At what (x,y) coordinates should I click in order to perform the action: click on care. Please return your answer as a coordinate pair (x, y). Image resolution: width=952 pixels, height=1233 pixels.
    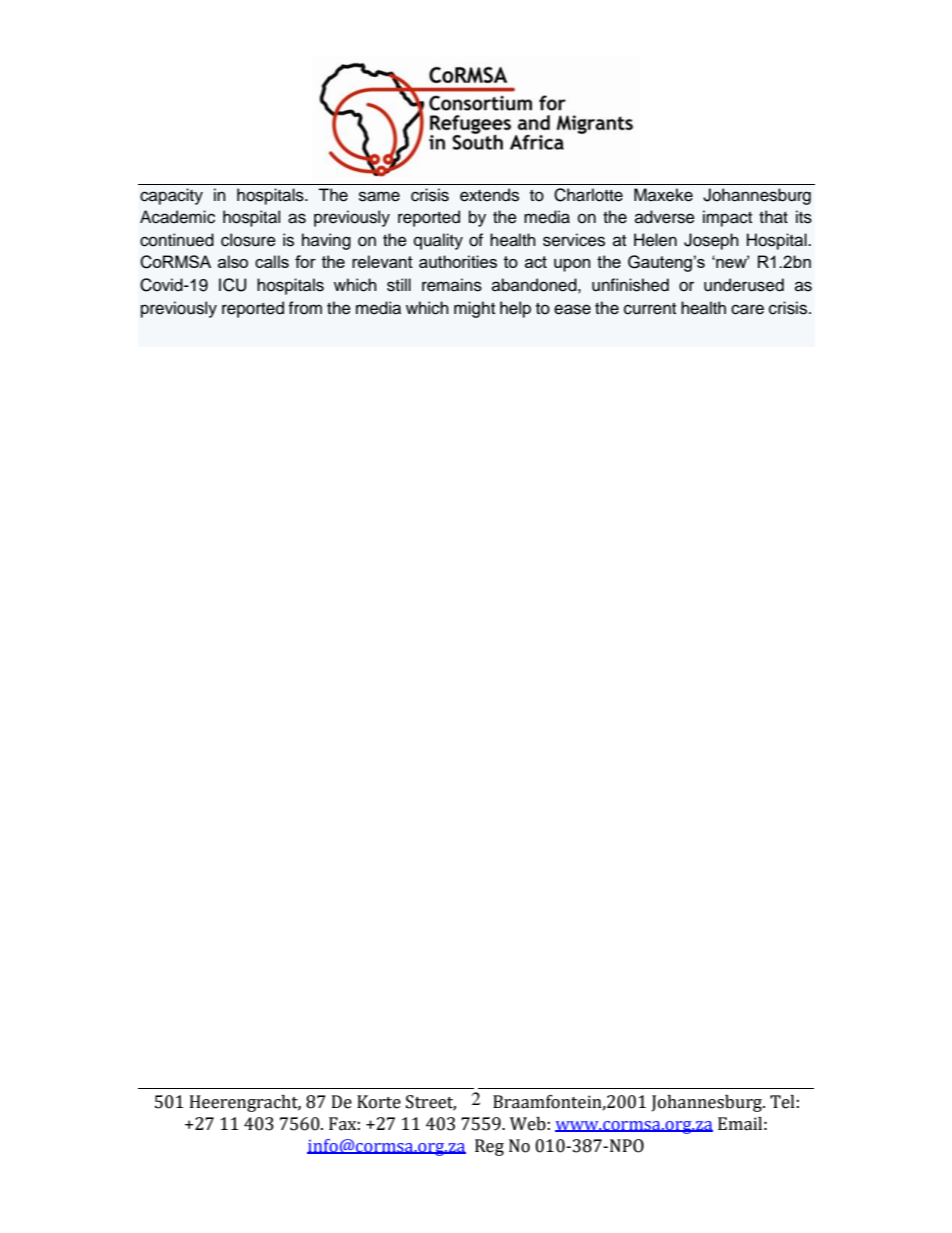
    Looking at the image, I should click on (747, 309).
